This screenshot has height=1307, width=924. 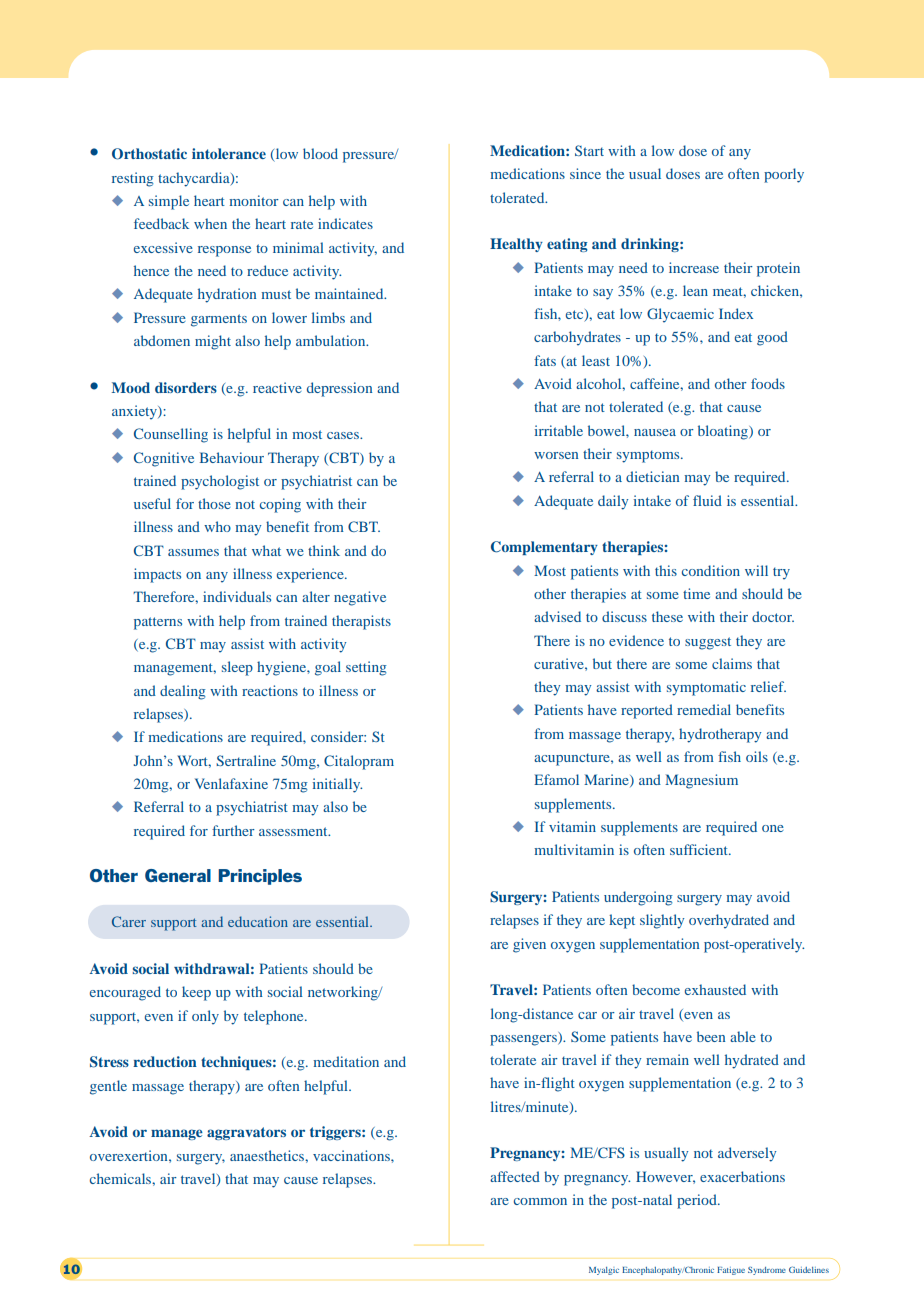 I want to click on simple, so click(x=169, y=202).
